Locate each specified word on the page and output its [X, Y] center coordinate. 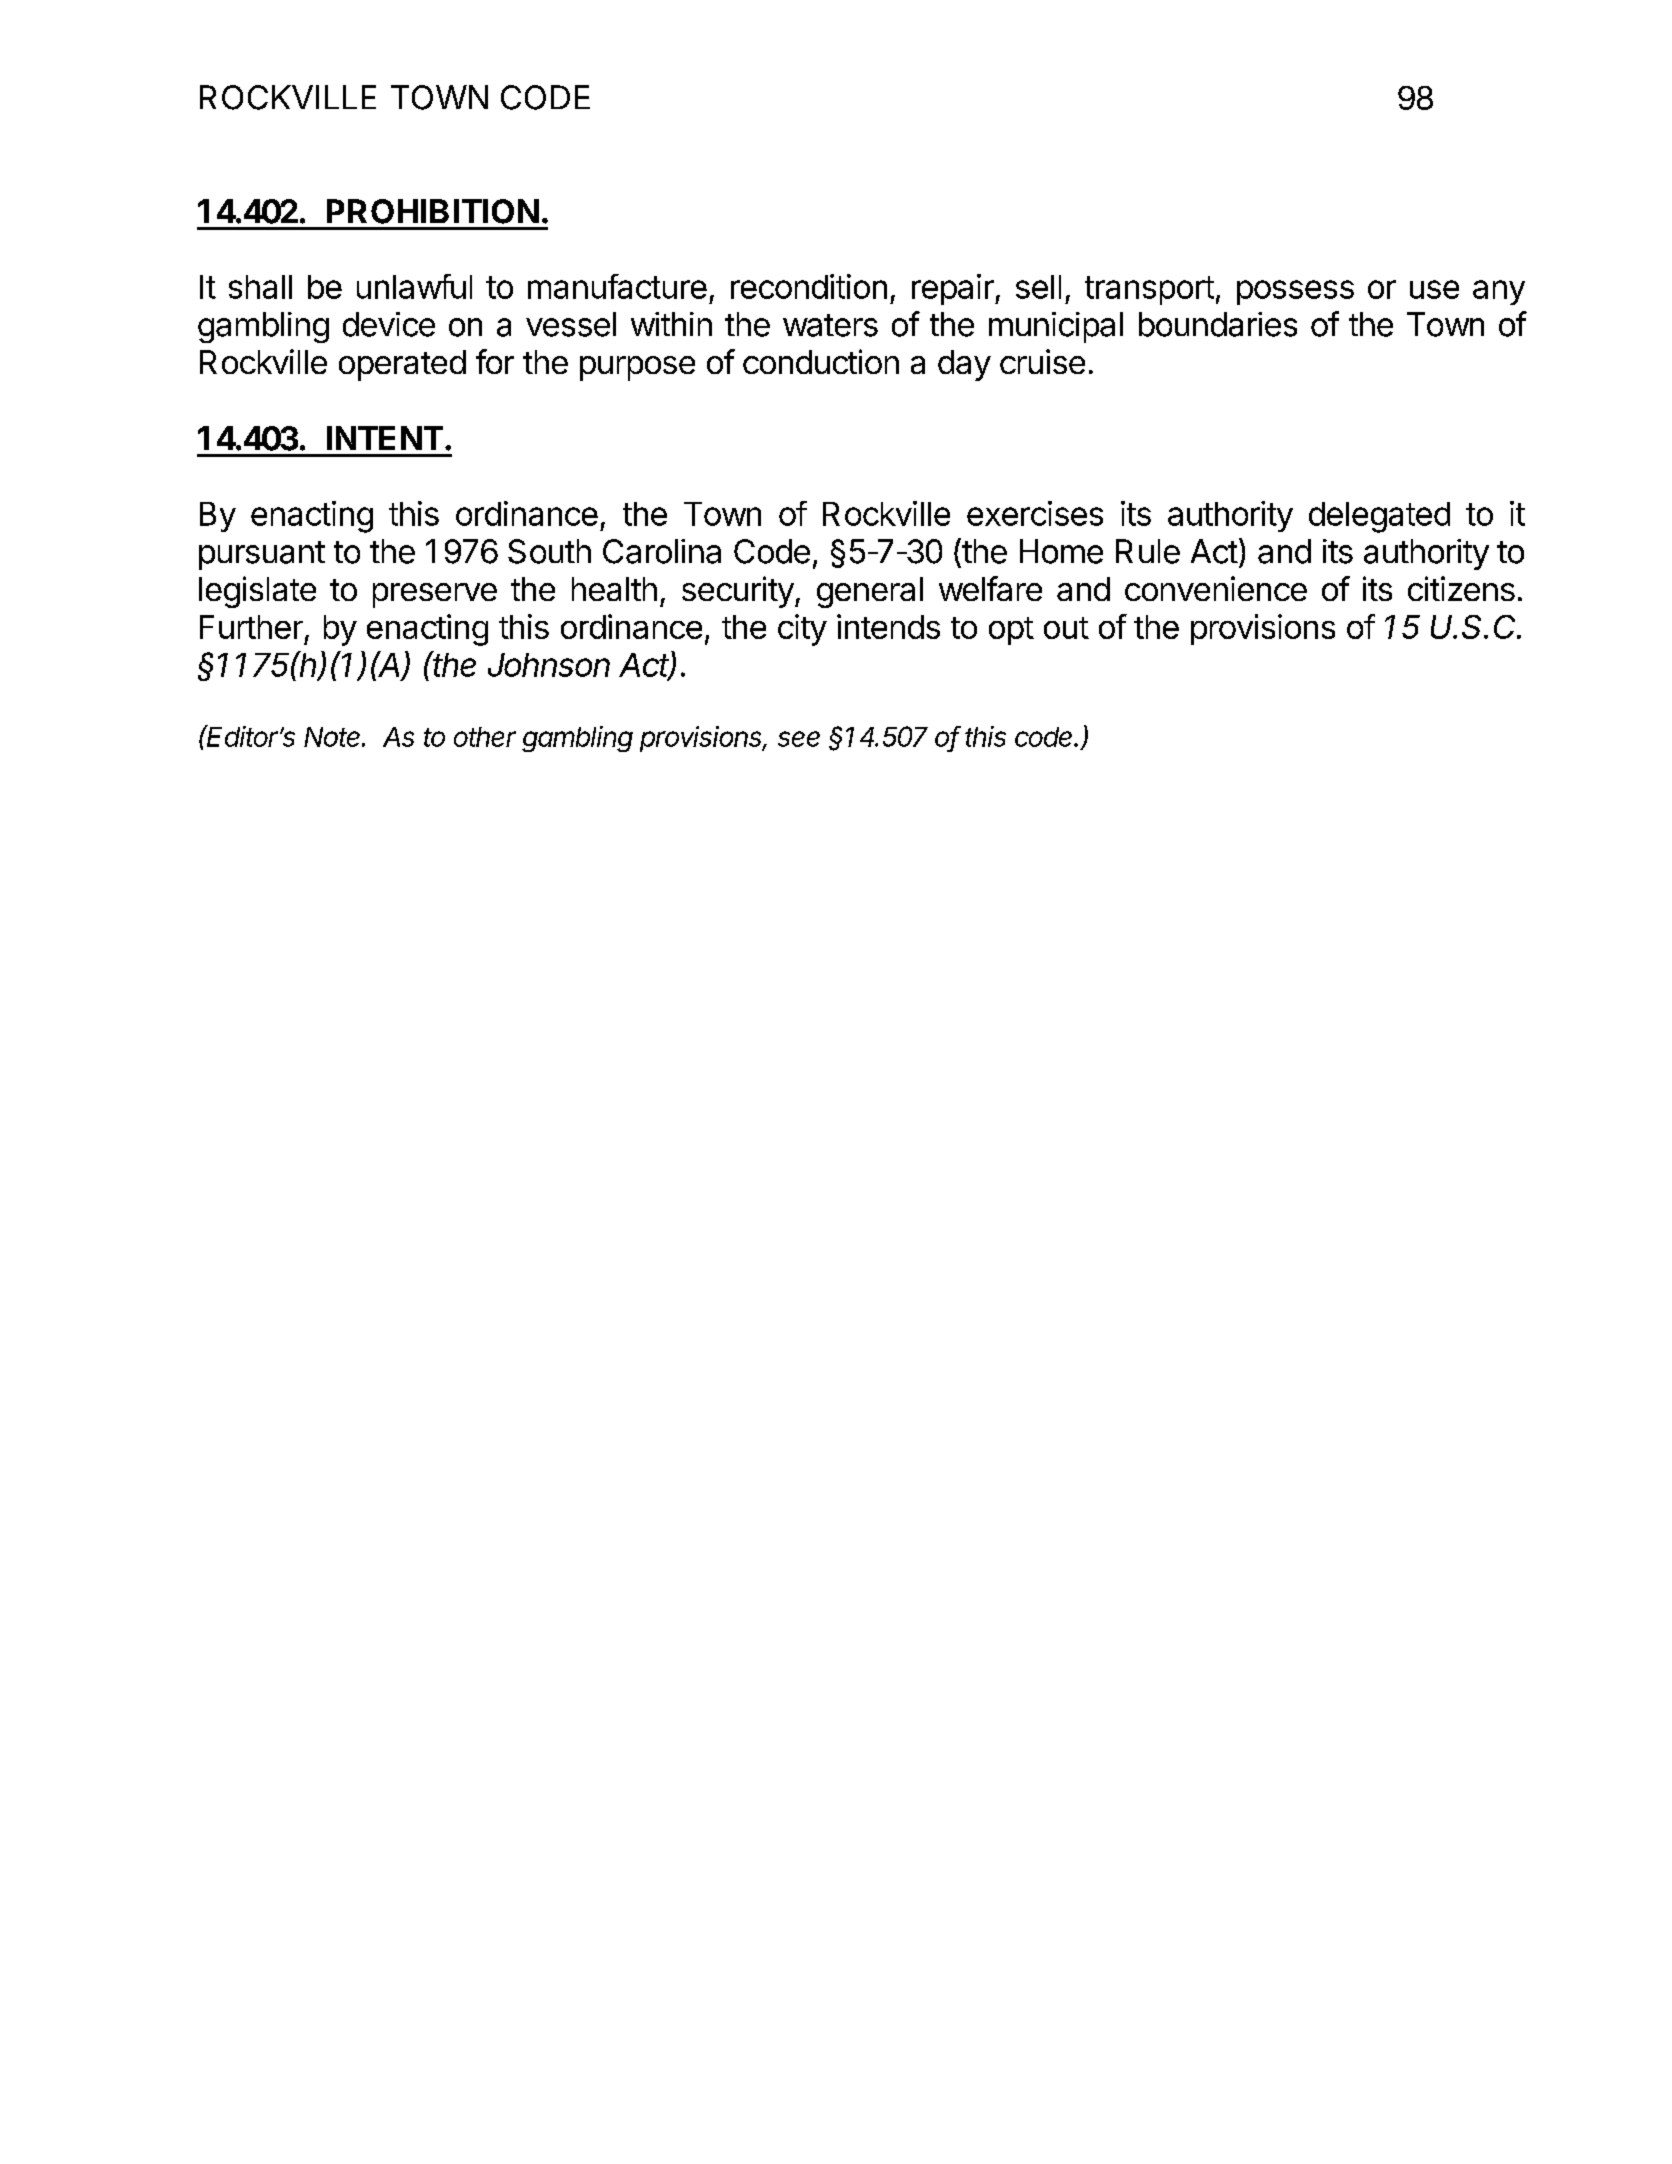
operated [402, 365]
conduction [821, 361]
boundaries [1218, 324]
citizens [1461, 588]
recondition [809, 286]
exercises [1035, 513]
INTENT [385, 438]
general [870, 592]
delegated [1379, 517]
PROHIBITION [433, 211]
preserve [435, 595]
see [799, 739]
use [1434, 289]
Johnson [549, 665]
